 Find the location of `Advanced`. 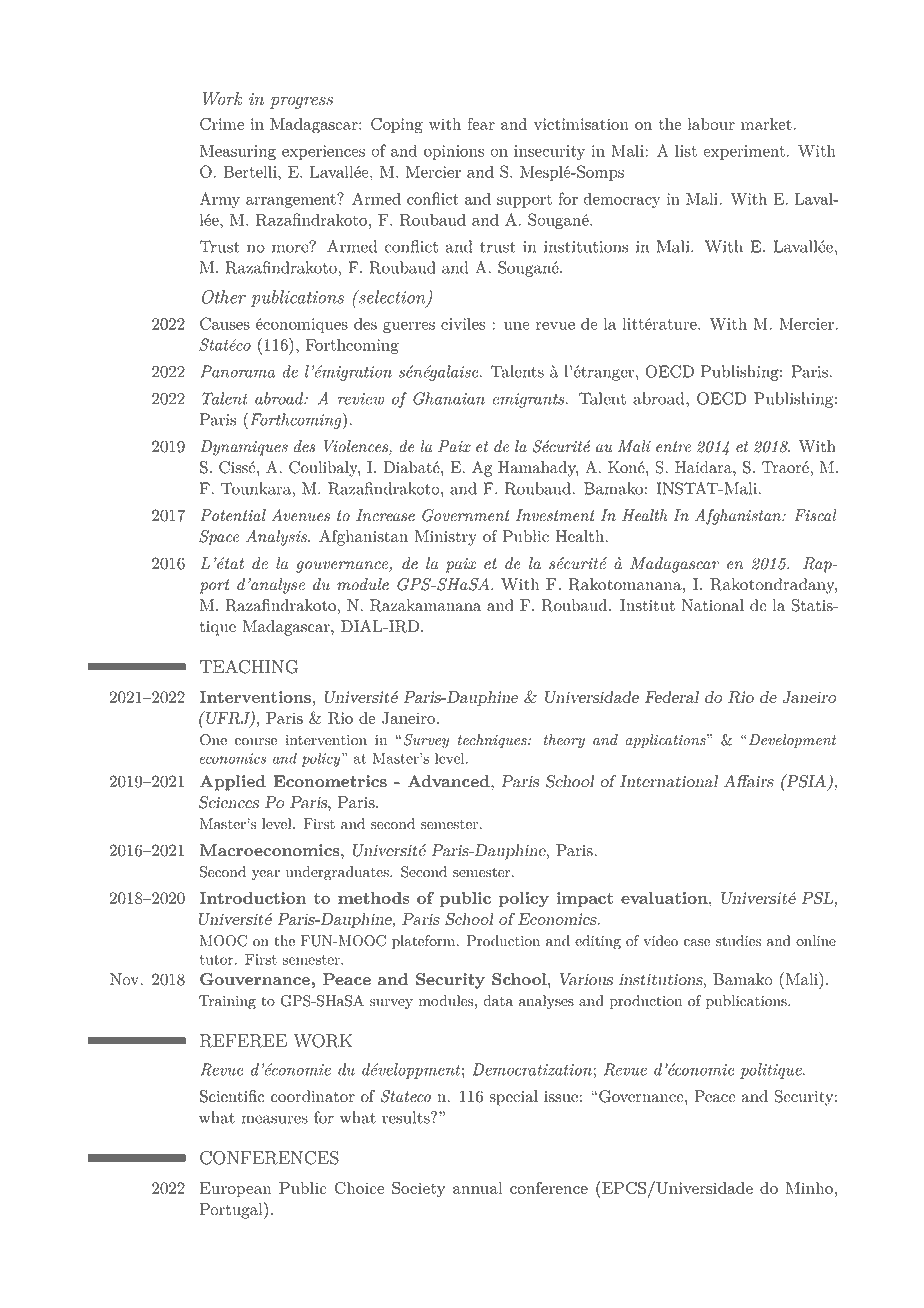

Advanced is located at coordinates (450, 781).
